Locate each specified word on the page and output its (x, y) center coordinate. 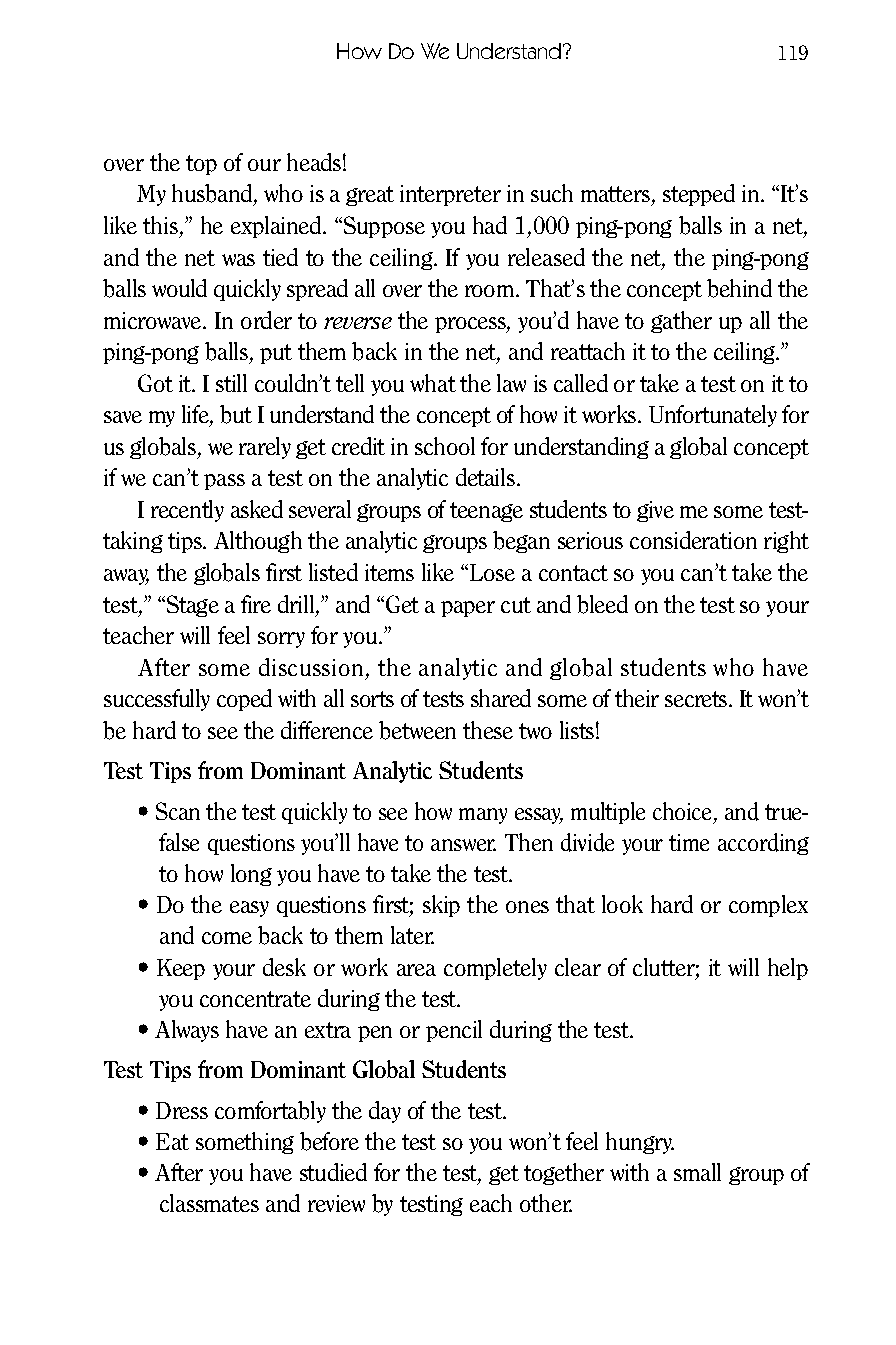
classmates (209, 1203)
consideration (693, 540)
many (483, 816)
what (433, 383)
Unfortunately (713, 416)
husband (213, 195)
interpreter (450, 195)
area (416, 970)
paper (468, 609)
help (788, 969)
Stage (193, 606)
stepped (699, 195)
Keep (181, 969)
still (231, 383)
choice (684, 812)
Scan (178, 811)
